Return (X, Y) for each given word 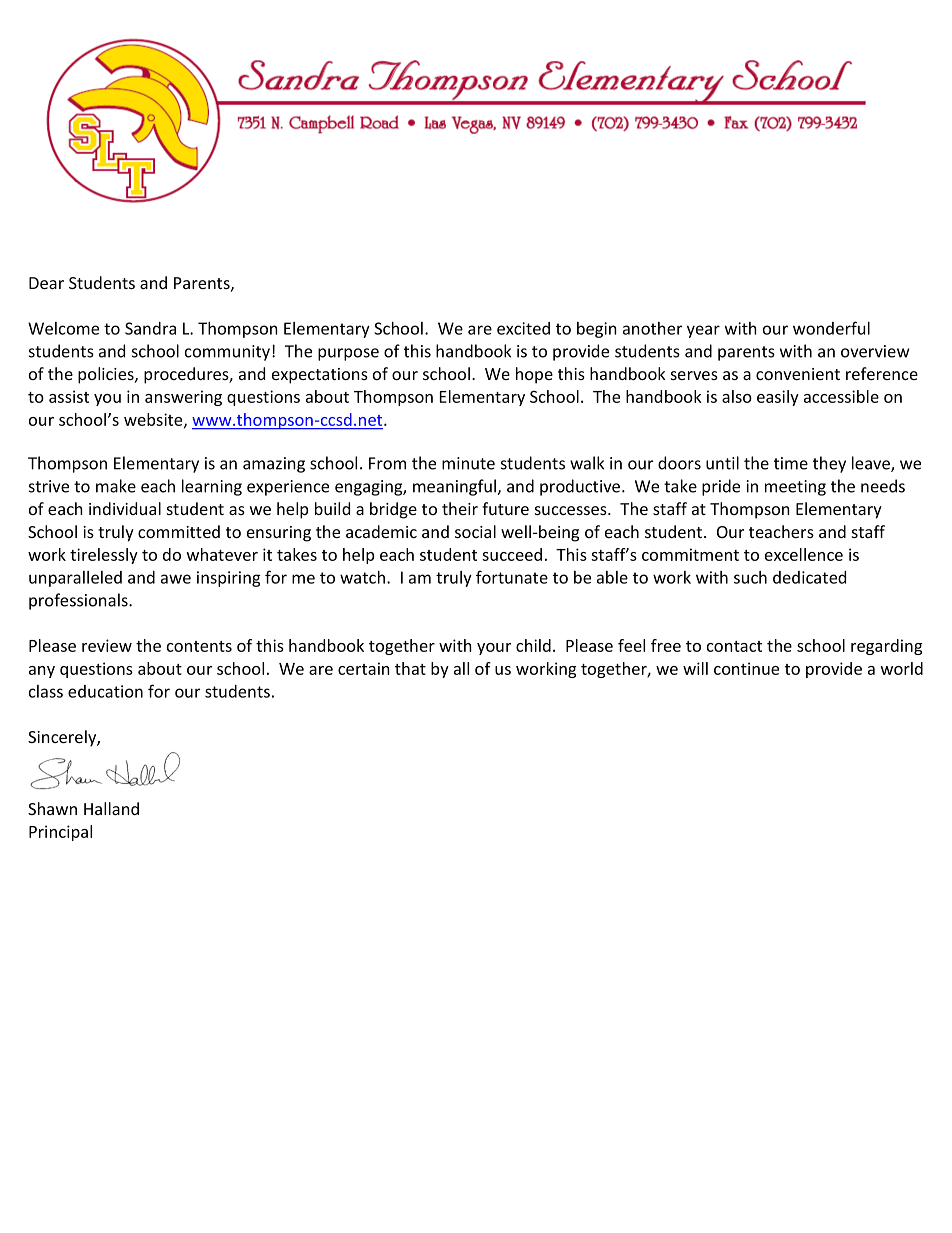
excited (523, 328)
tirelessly (104, 556)
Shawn (52, 808)
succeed (512, 554)
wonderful (831, 328)
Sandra (150, 328)
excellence (804, 554)
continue (746, 668)
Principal (60, 833)
